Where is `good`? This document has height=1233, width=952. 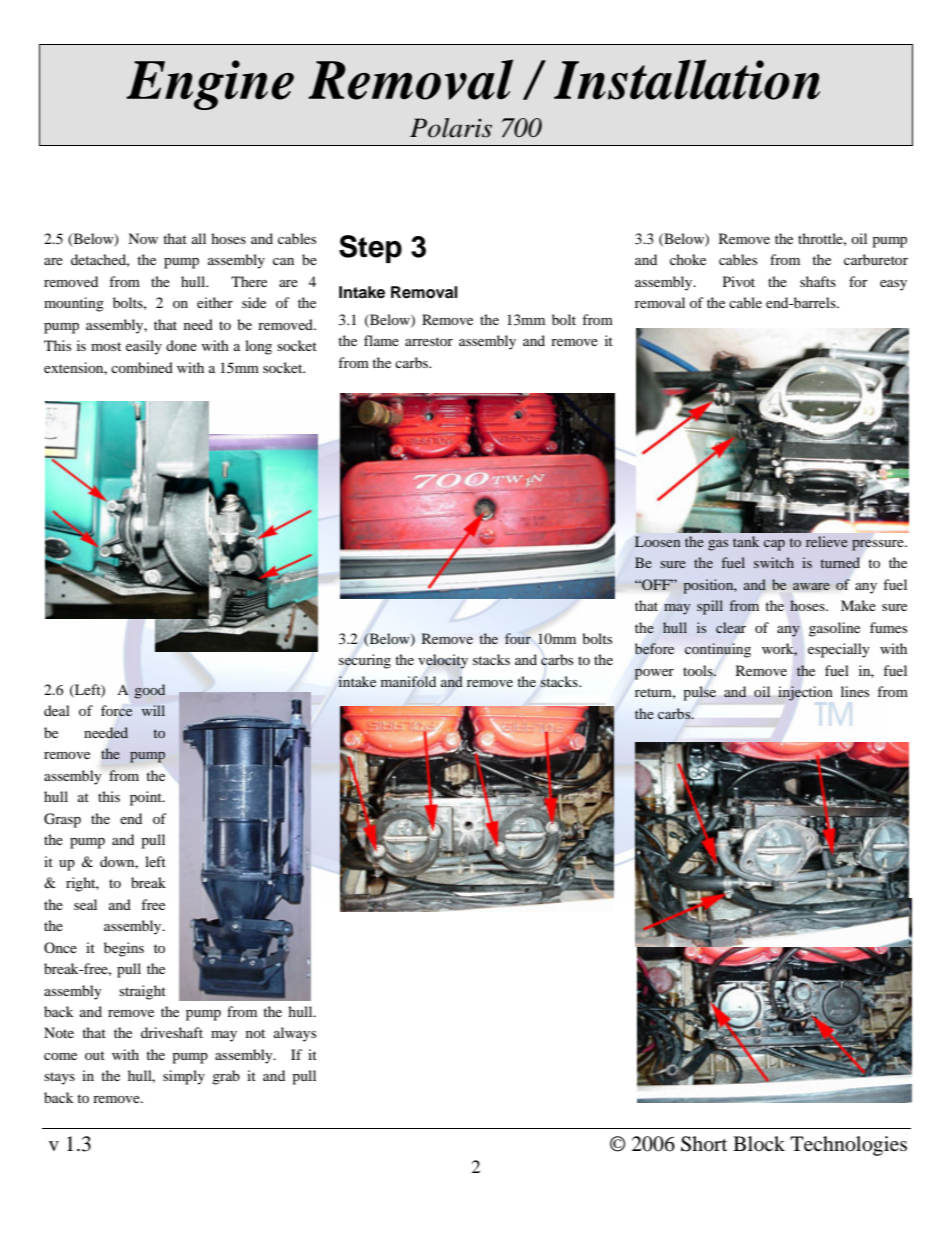 good is located at coordinates (149, 691).
